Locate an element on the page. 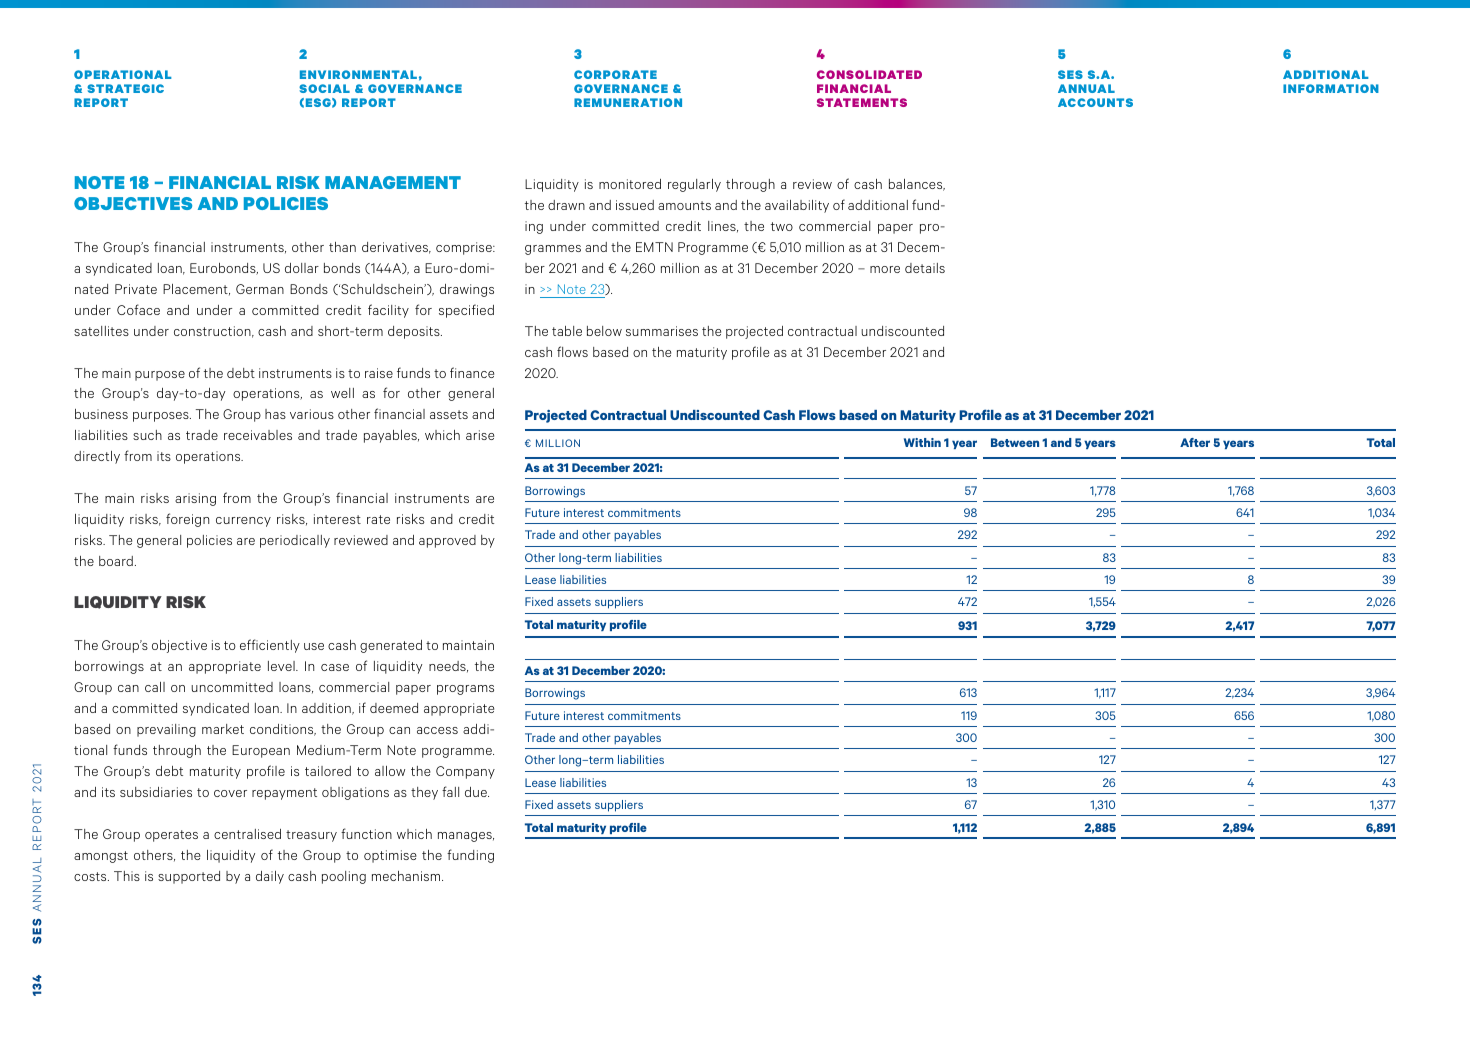 The height and width of the document is (1040, 1470). due is located at coordinates (477, 792).
